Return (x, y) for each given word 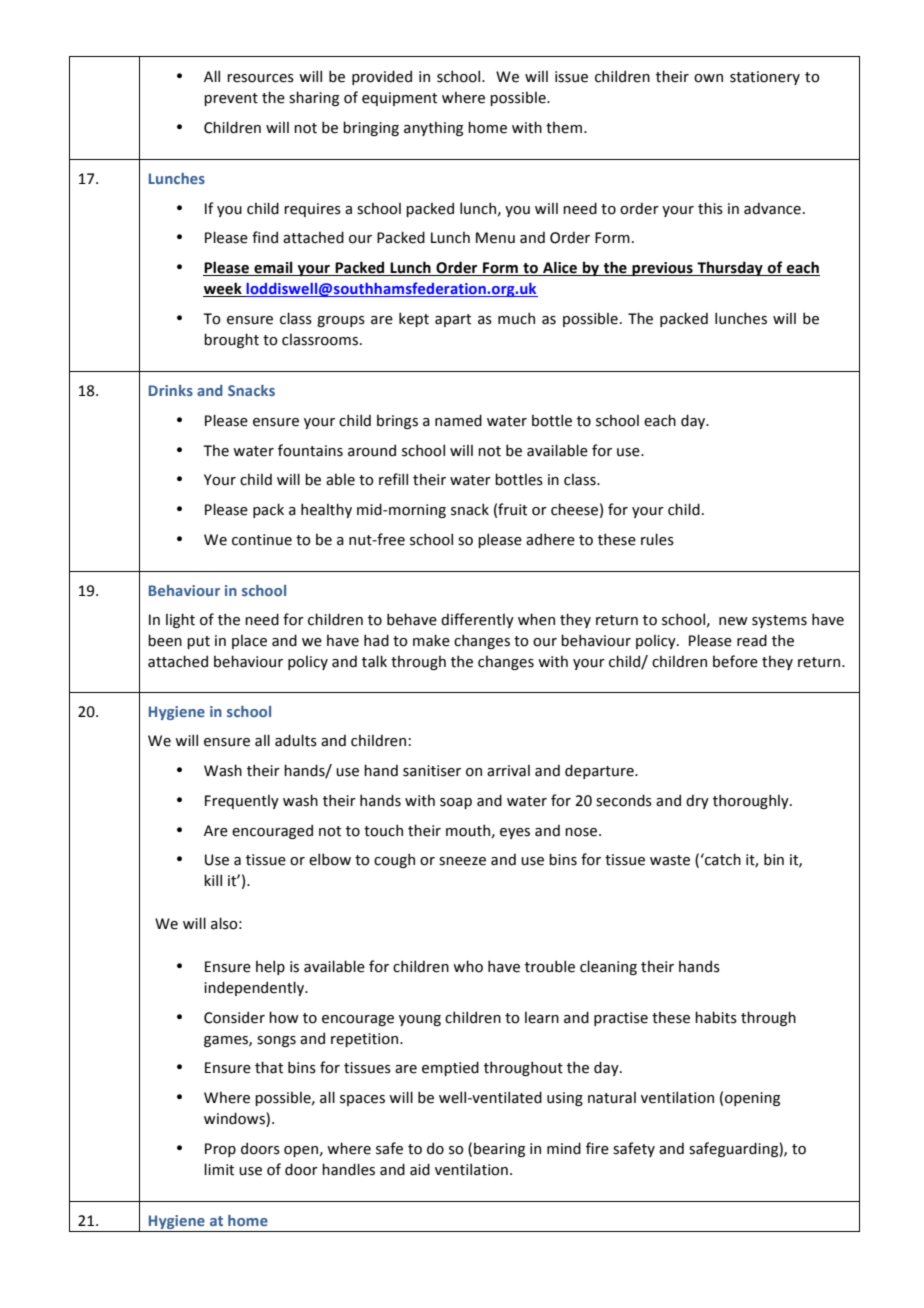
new (733, 621)
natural (612, 1098)
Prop (220, 1150)
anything (433, 129)
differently (477, 620)
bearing (499, 1150)
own (708, 78)
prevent (231, 99)
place (249, 642)
